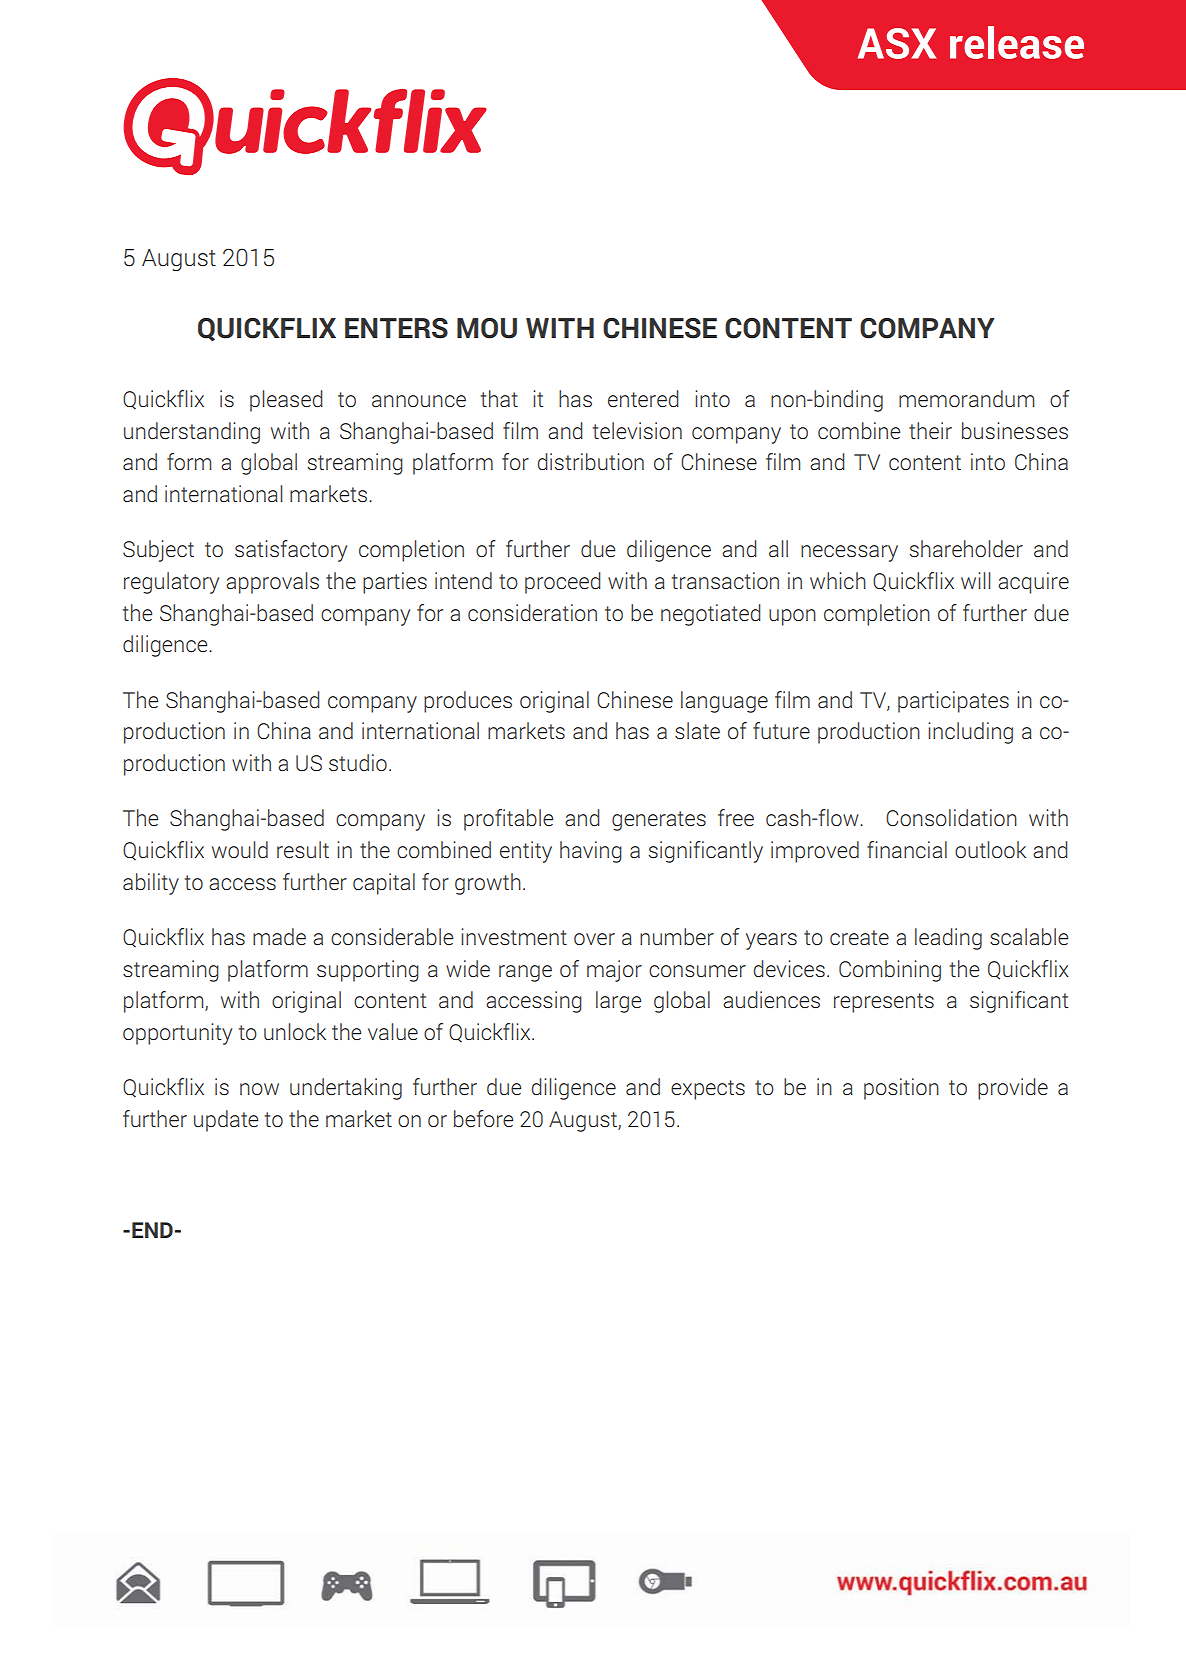 This screenshot has height=1679, width=1186. I want to click on proceed, so click(562, 583).
